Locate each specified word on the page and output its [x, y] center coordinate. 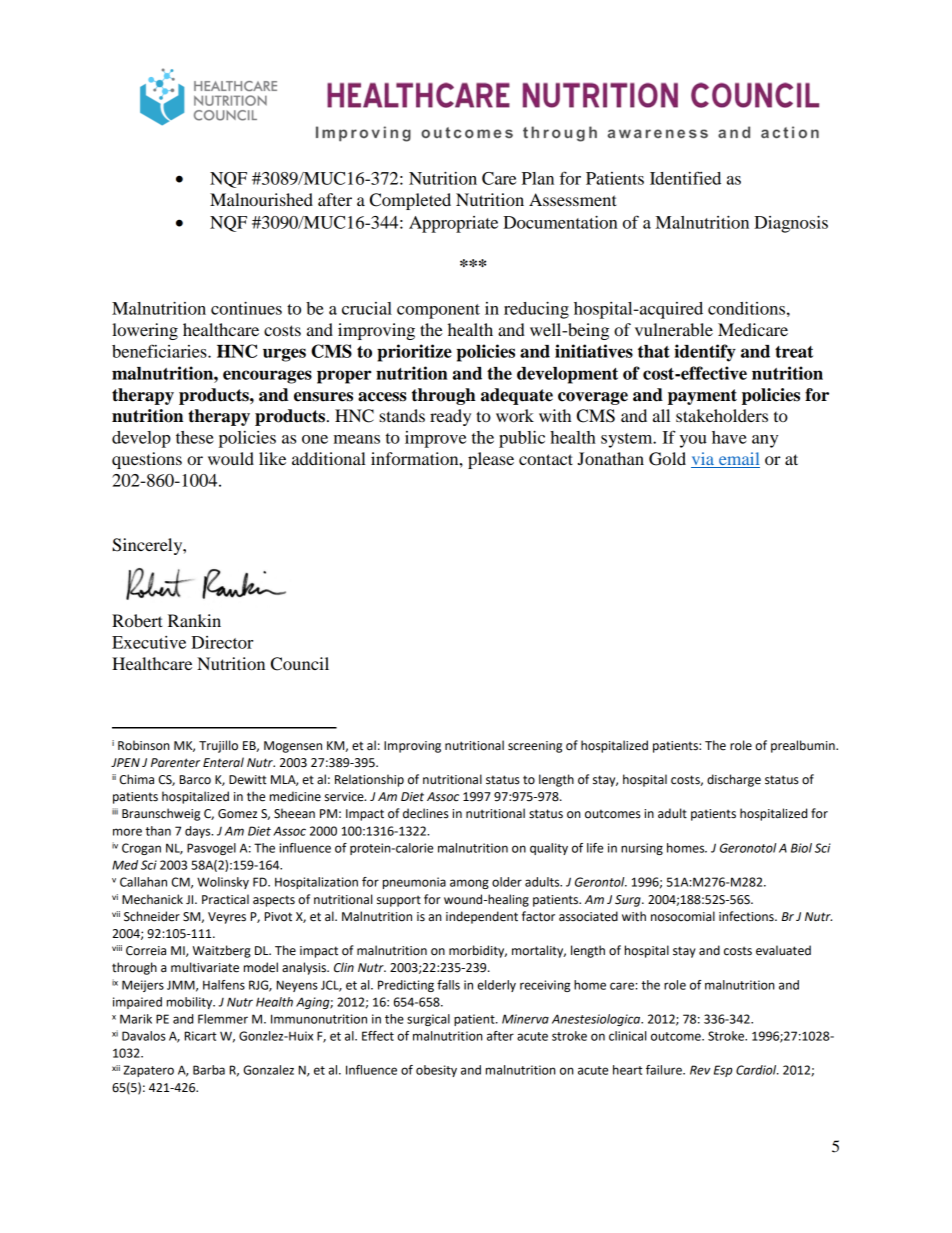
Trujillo [218, 746]
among [469, 884]
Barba [209, 1070]
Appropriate [453, 224]
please [491, 460]
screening [535, 747]
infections [747, 916]
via [703, 460]
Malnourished [261, 199]
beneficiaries [160, 351]
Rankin [194, 620]
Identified [685, 178]
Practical [225, 899]
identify [705, 353]
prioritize [414, 353]
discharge [734, 780]
